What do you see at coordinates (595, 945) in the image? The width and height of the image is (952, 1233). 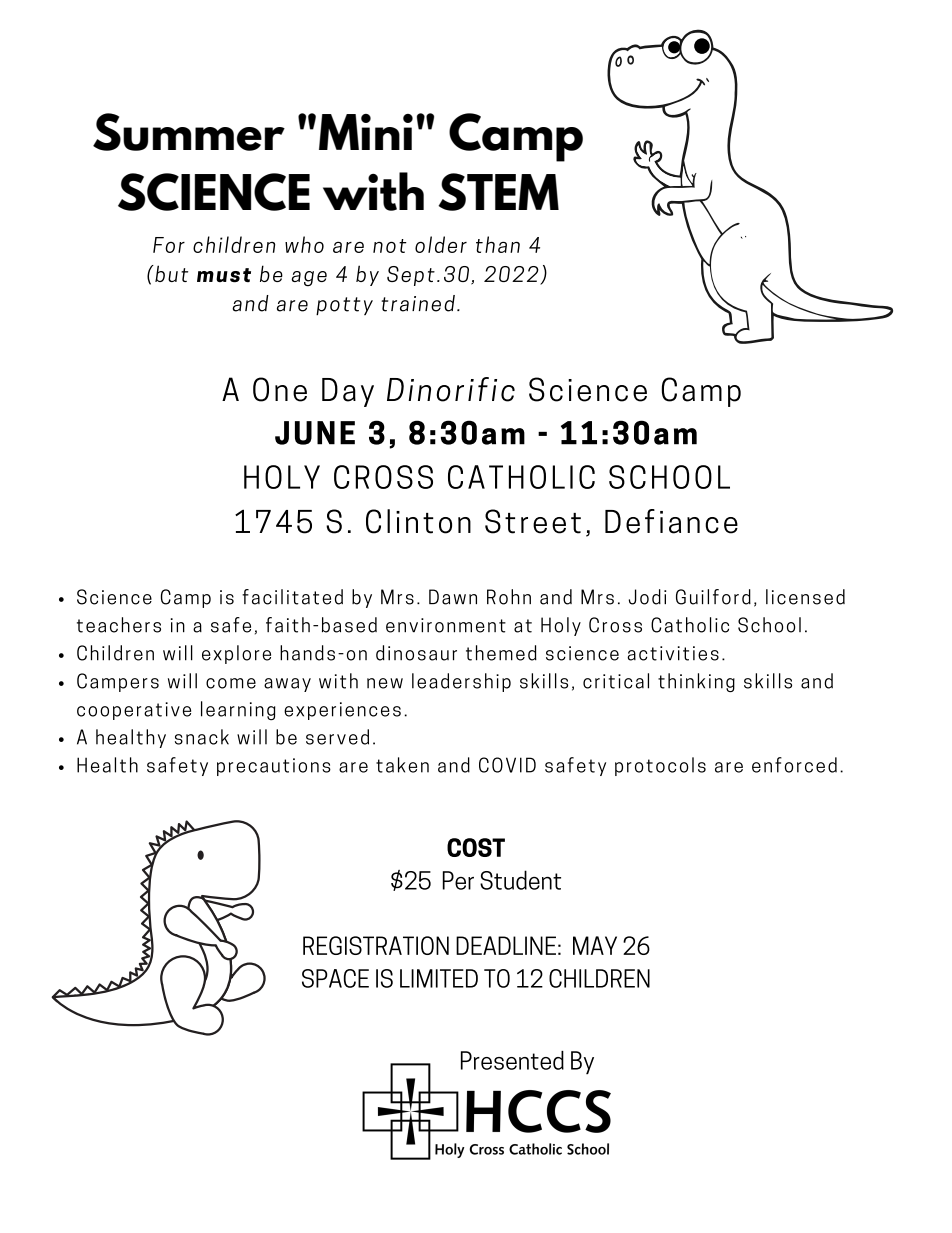 I see `MAY` at bounding box center [595, 945].
